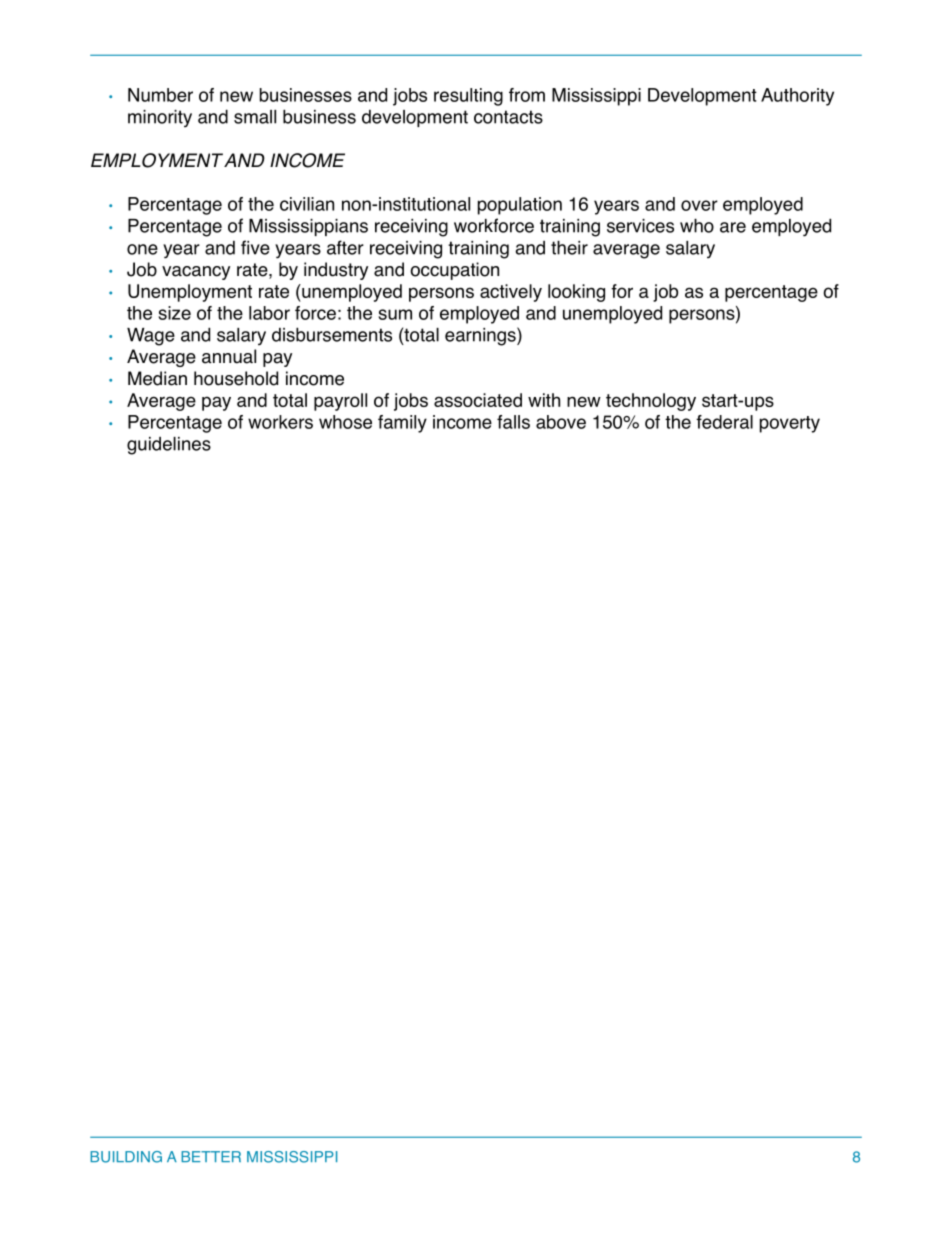 This screenshot has width=952, height=1233. Describe the element at coordinates (280, 422) in the screenshot. I see `workers` at that location.
